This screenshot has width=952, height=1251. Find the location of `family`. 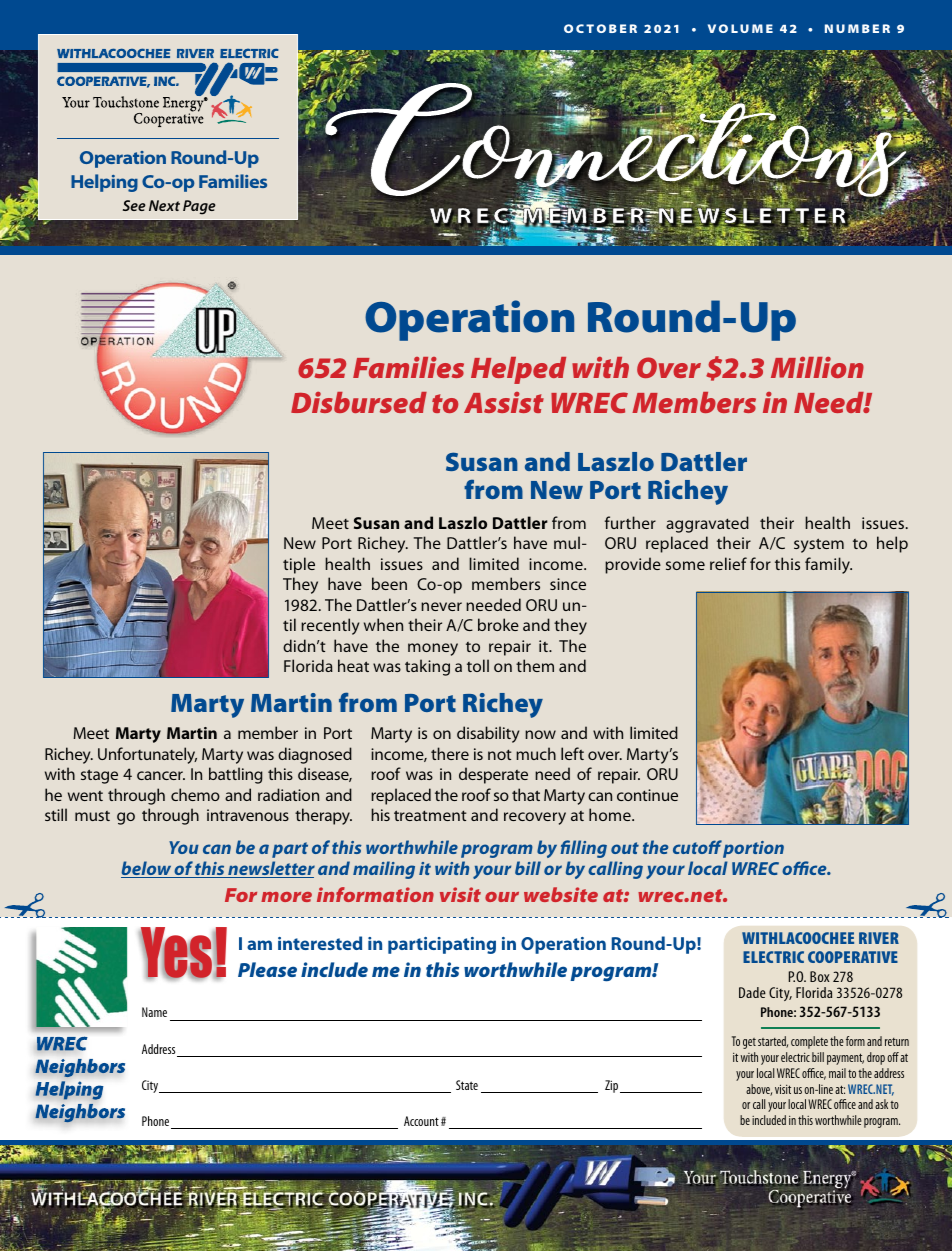

family is located at coordinates (828, 565).
